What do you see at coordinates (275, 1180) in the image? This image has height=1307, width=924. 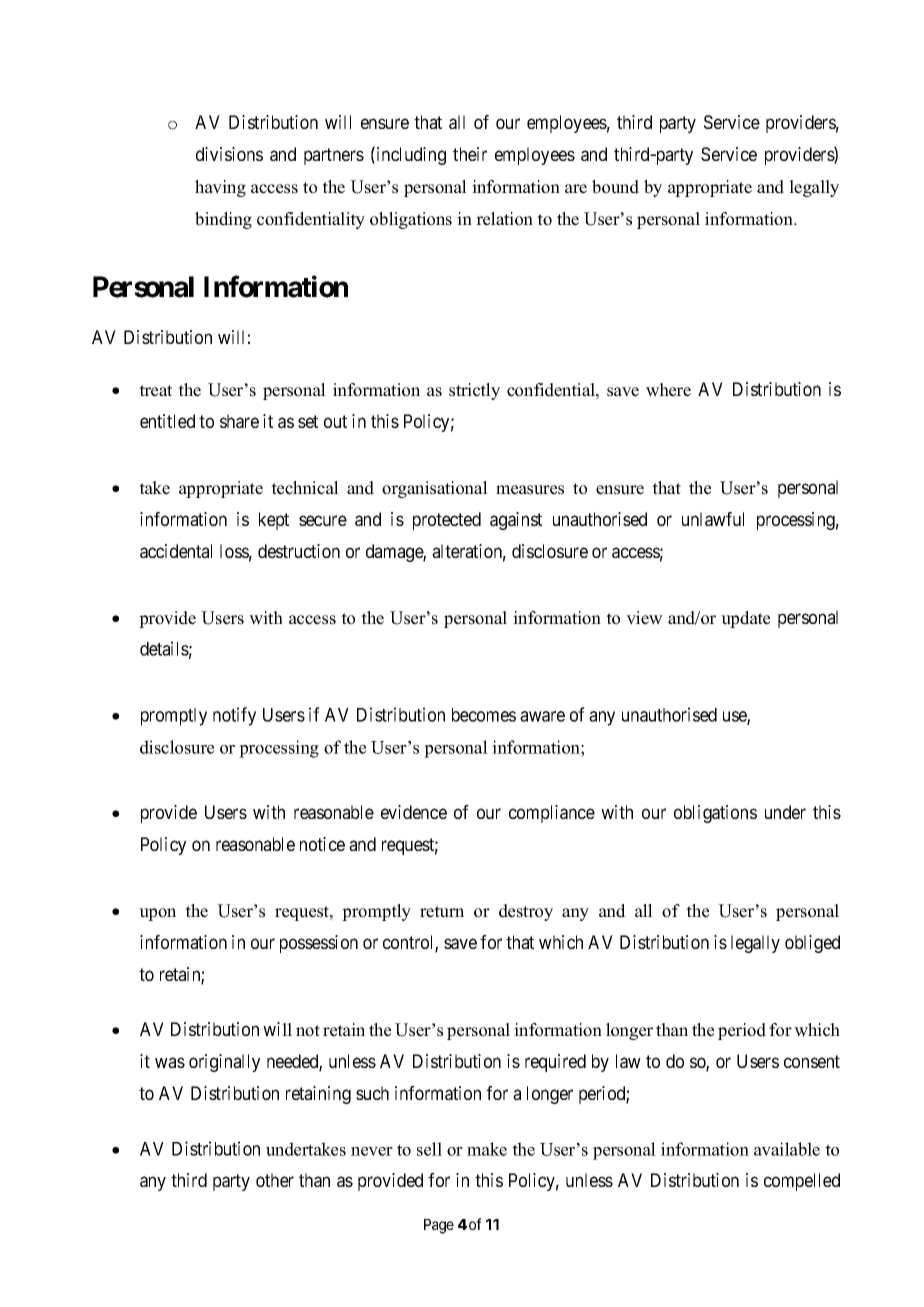 I see `other` at bounding box center [275, 1180].
